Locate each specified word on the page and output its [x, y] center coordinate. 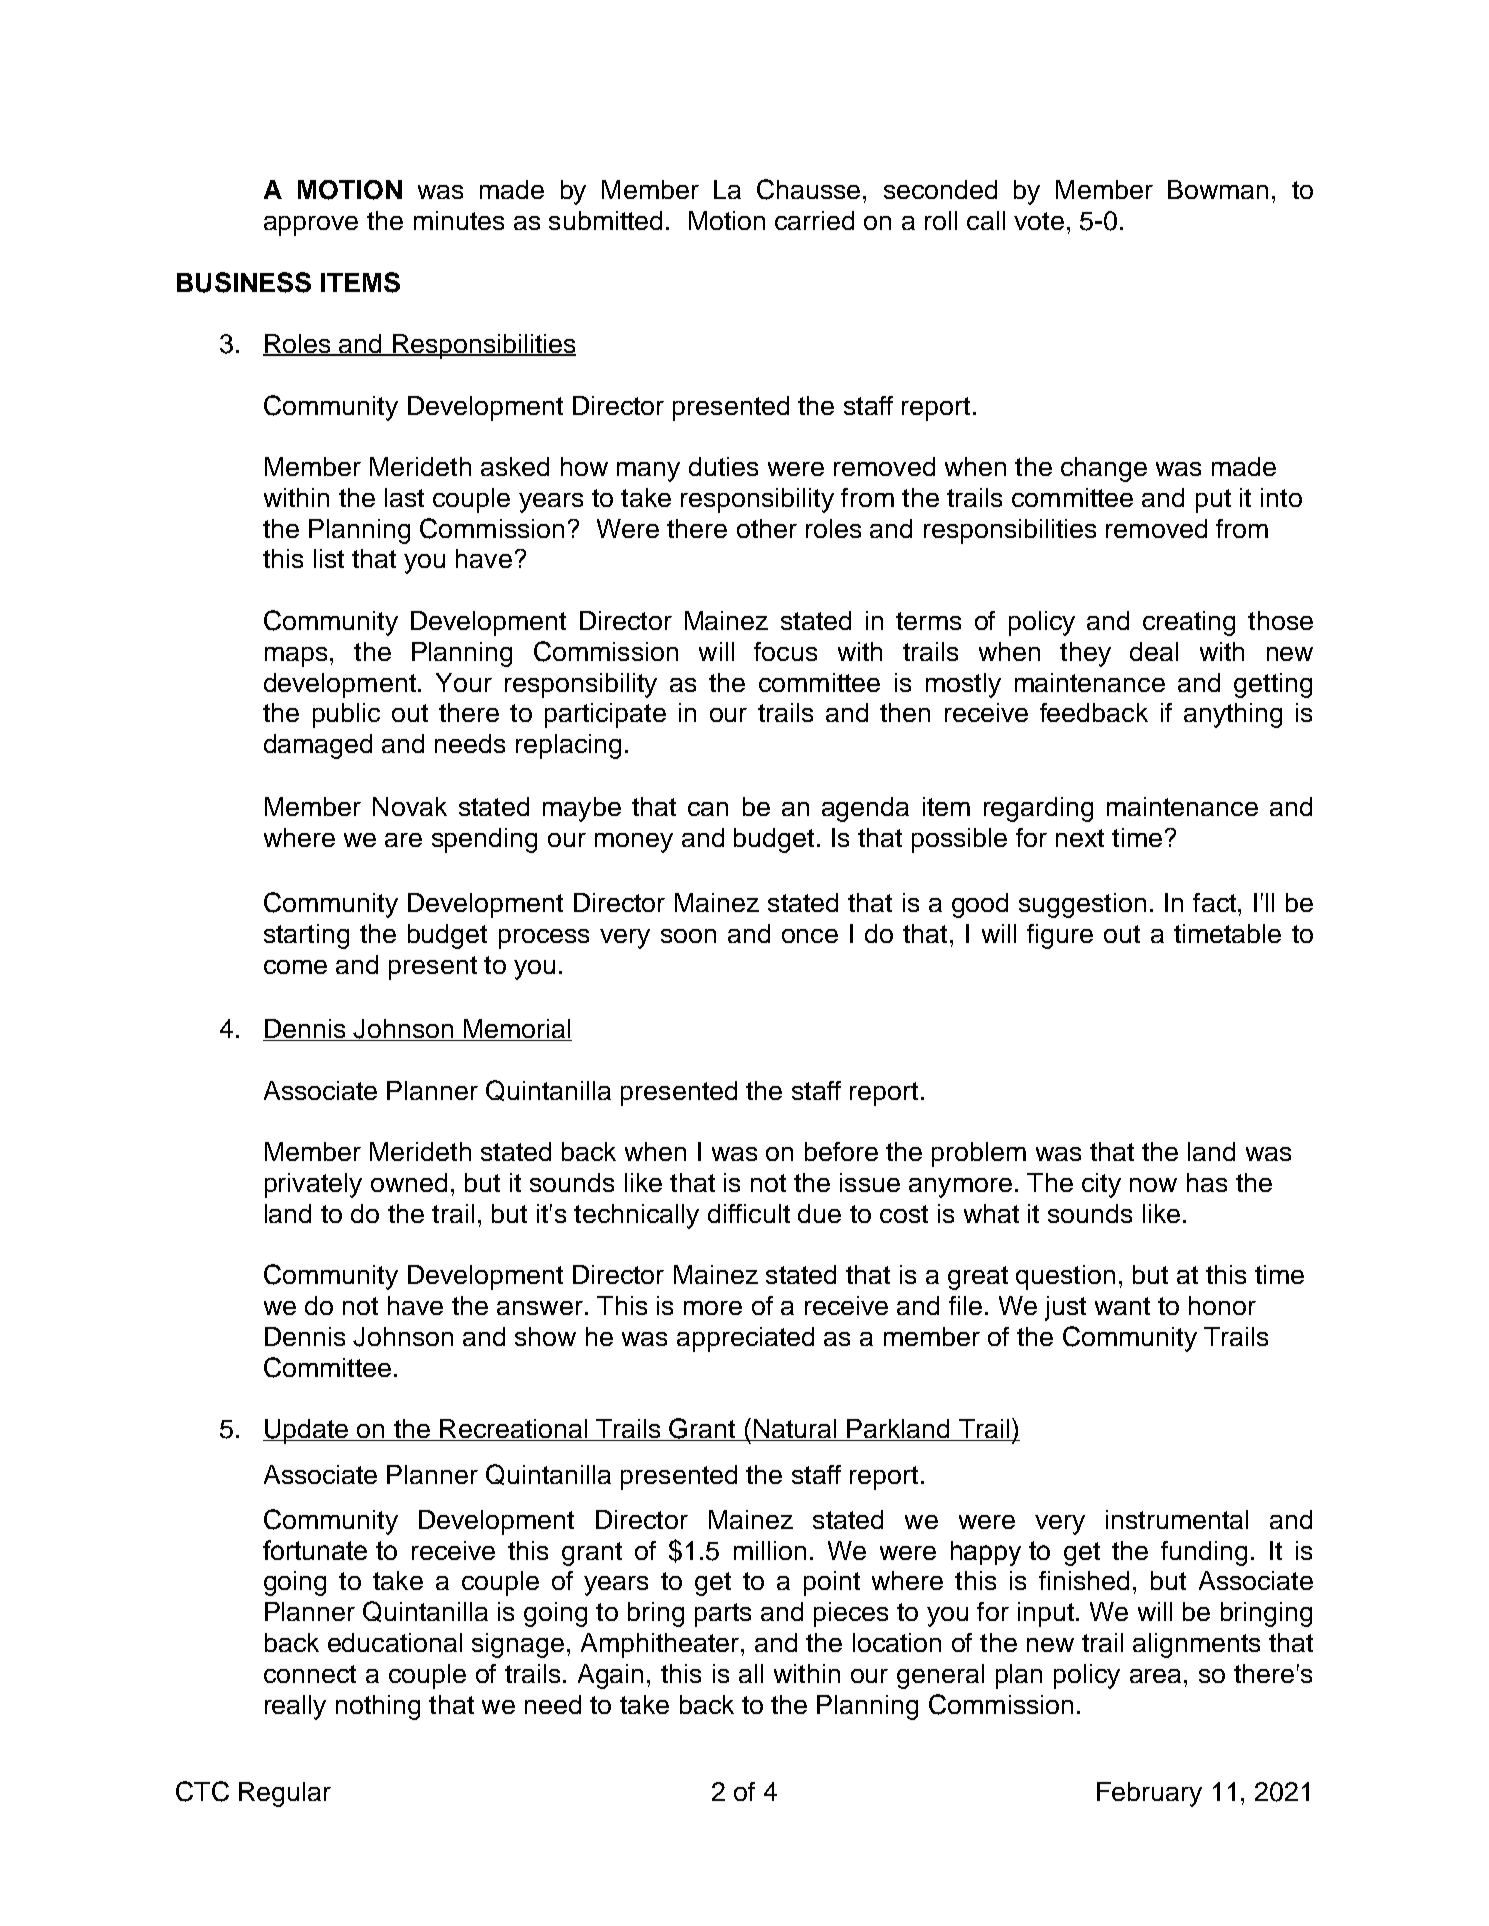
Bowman [1218, 189]
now [1153, 1185]
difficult [749, 1213]
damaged [318, 746]
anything [1233, 715]
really [295, 1707]
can [708, 809]
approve [311, 226]
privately [313, 1185]
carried [814, 220]
